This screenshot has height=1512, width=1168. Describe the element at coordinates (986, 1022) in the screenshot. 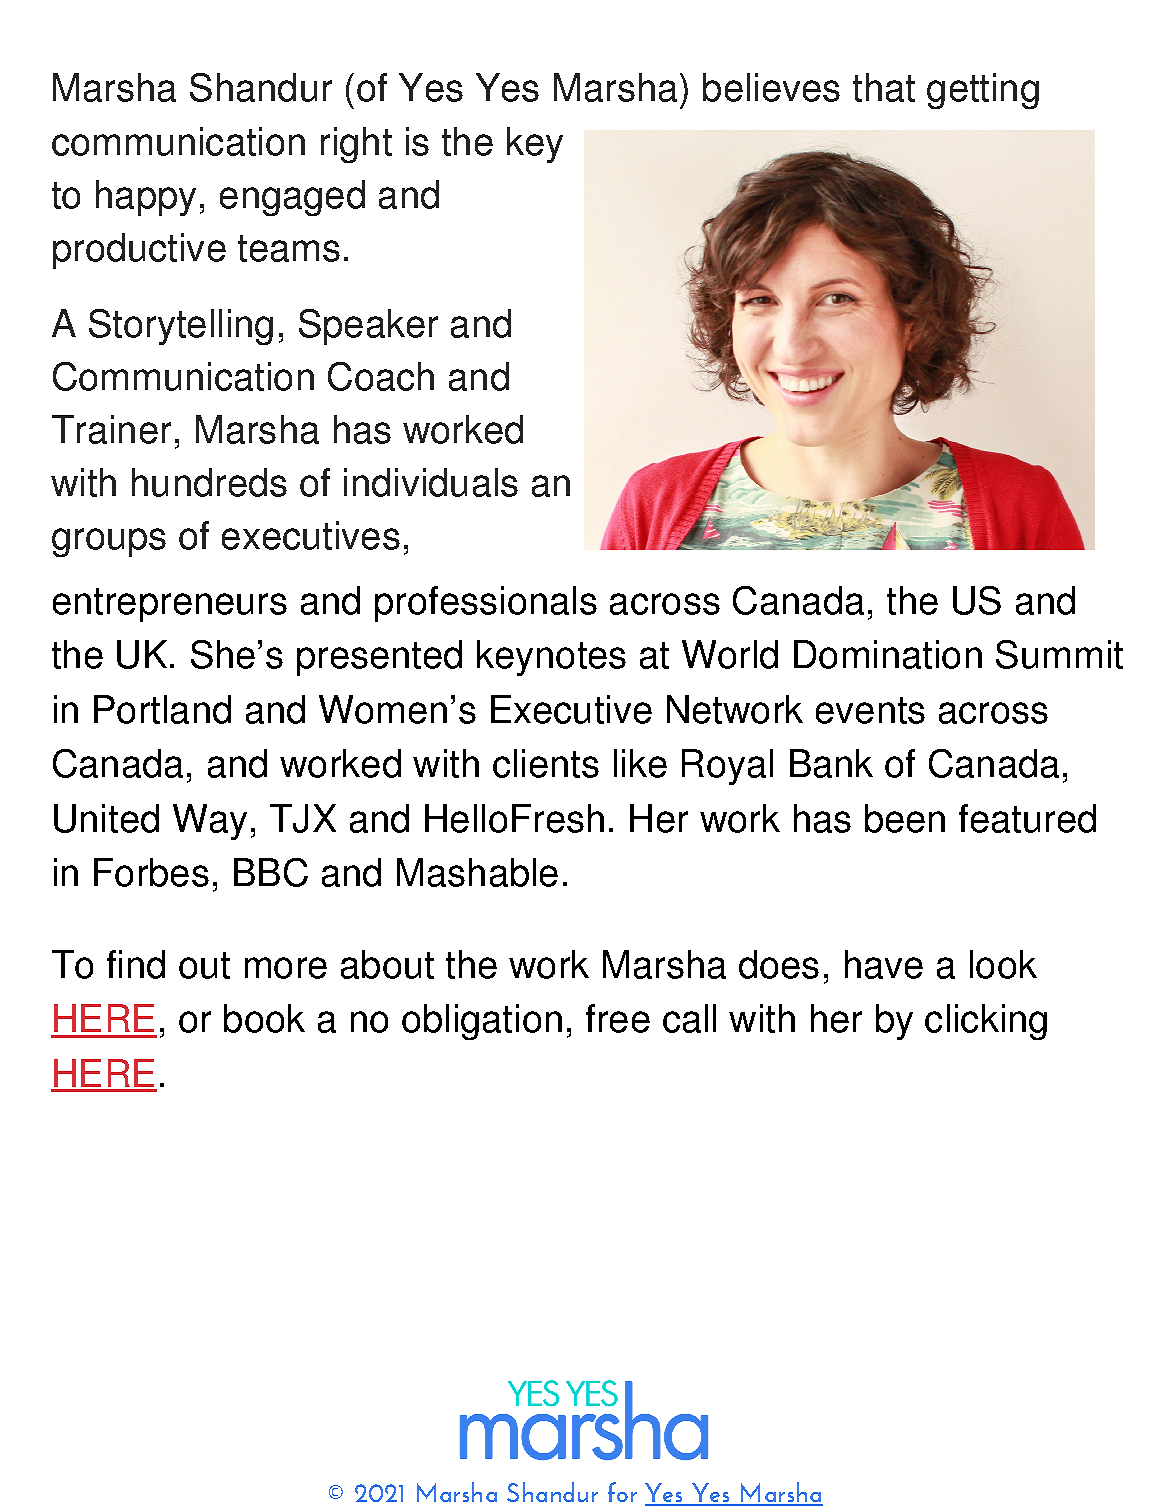

I see `clicking` at that location.
